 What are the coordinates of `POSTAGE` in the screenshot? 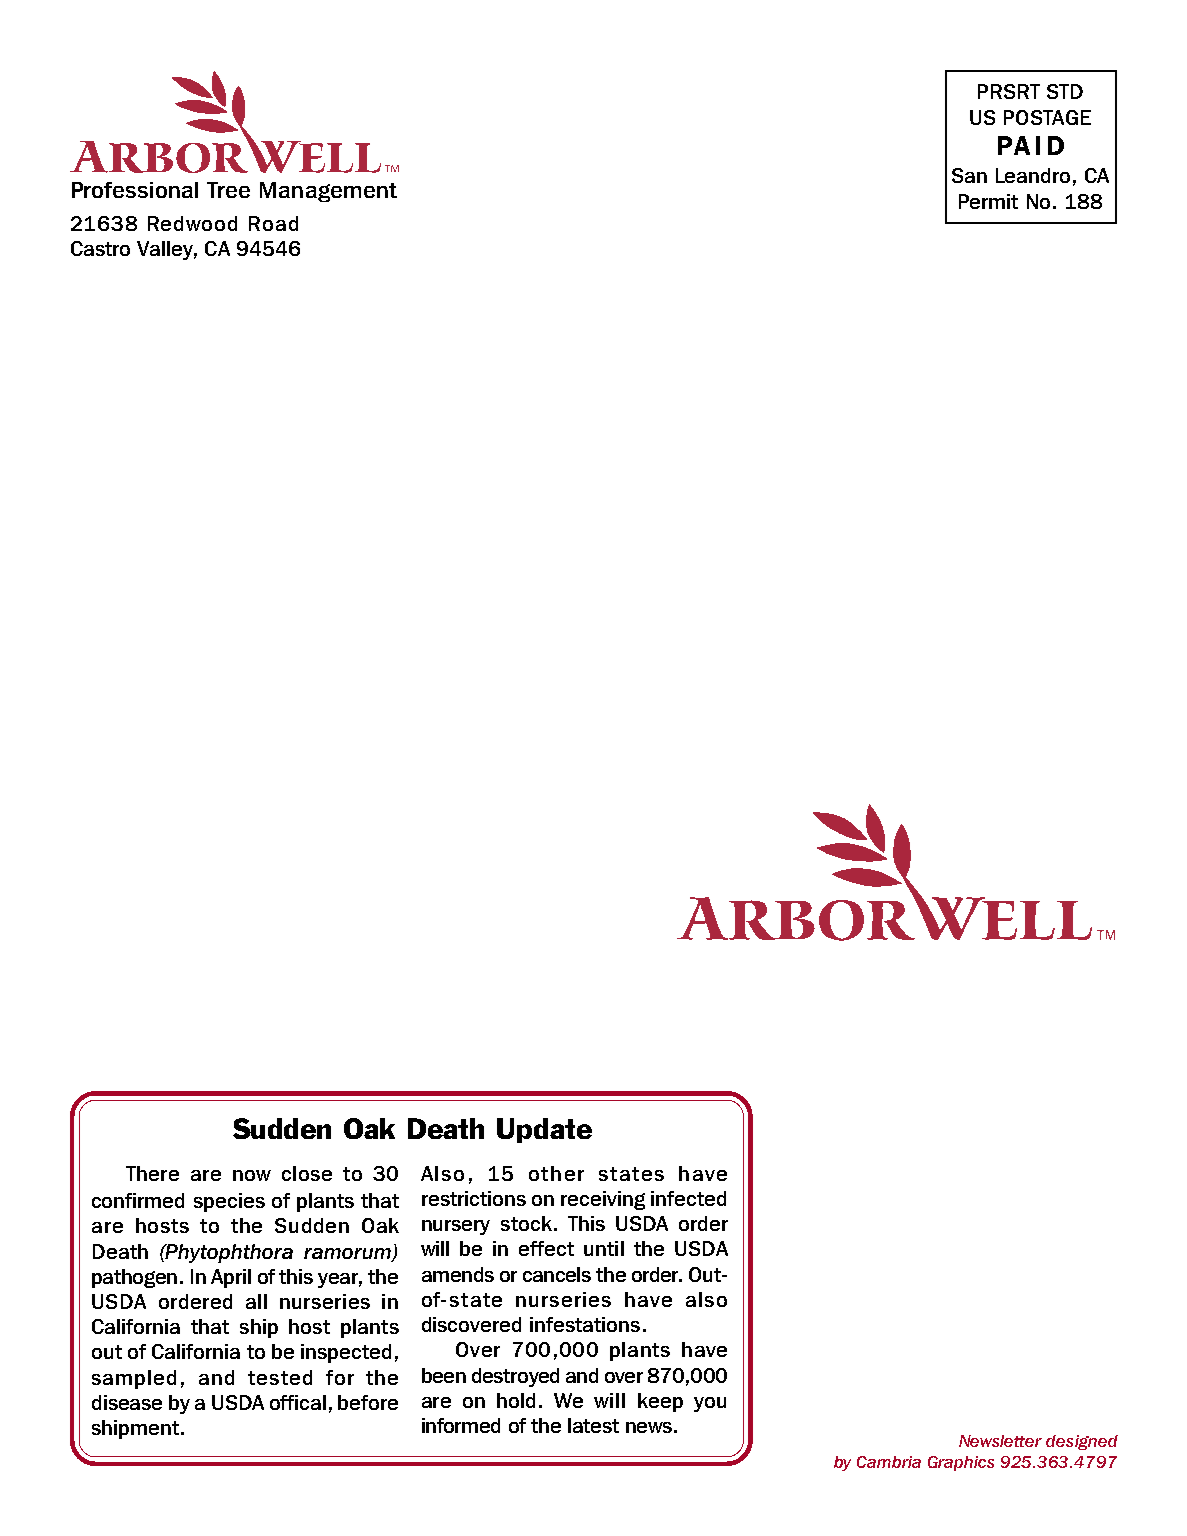 It's located at (1047, 117).
